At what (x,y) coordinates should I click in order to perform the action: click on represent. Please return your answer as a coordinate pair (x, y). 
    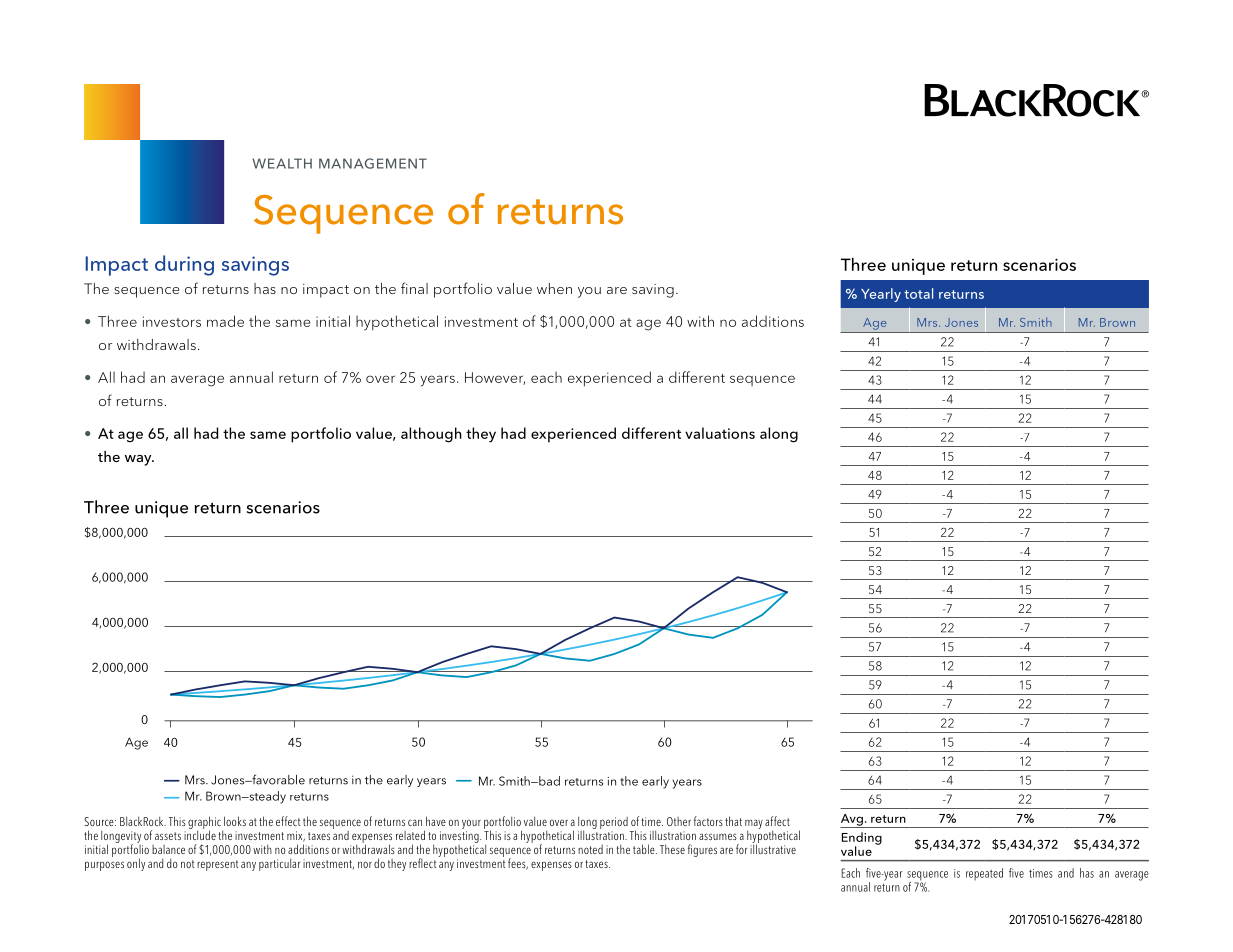
    Looking at the image, I should click on (217, 865).
